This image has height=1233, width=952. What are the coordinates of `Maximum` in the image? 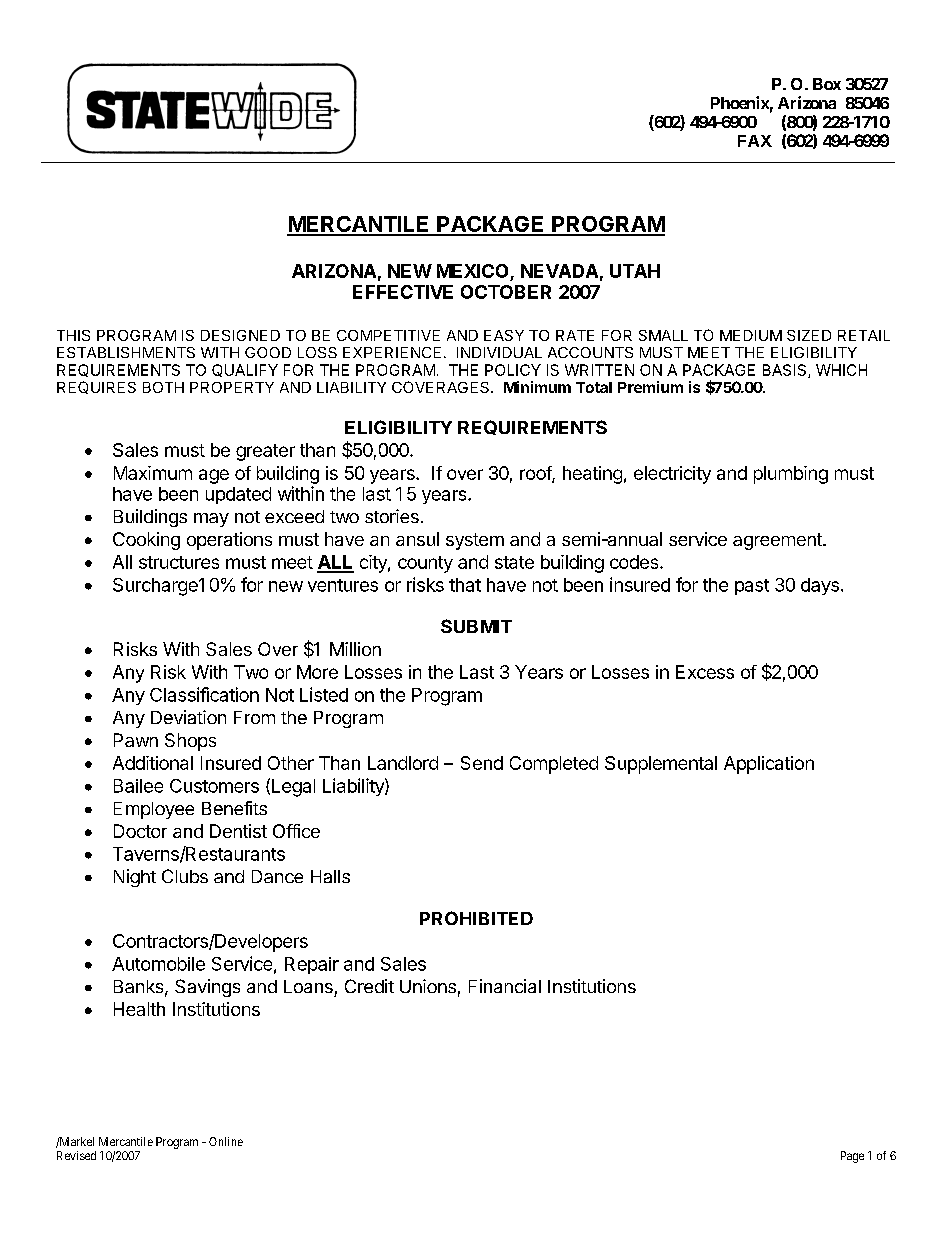 It's located at (153, 473).
